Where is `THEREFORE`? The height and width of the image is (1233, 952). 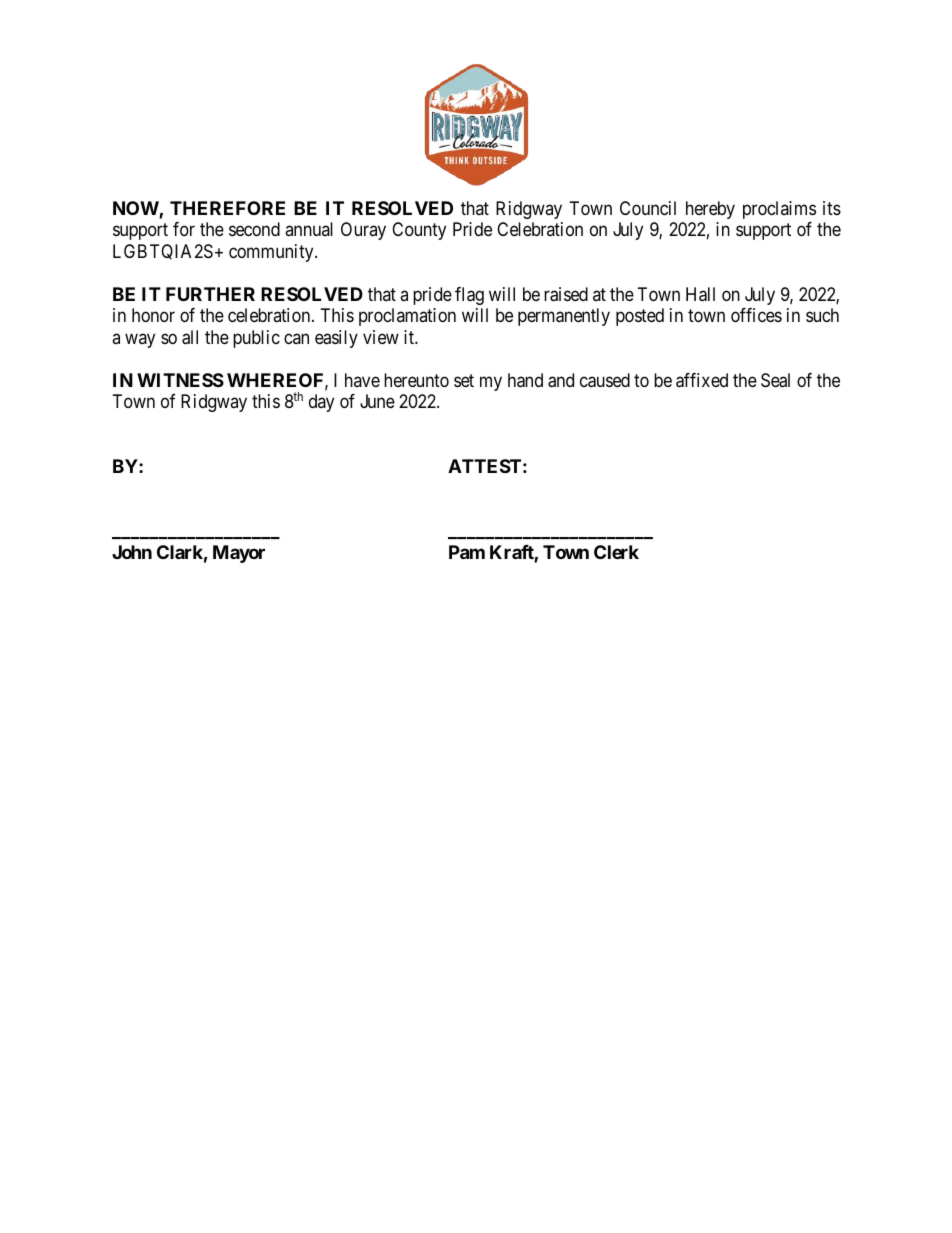 THEREFORE is located at coordinates (227, 208).
